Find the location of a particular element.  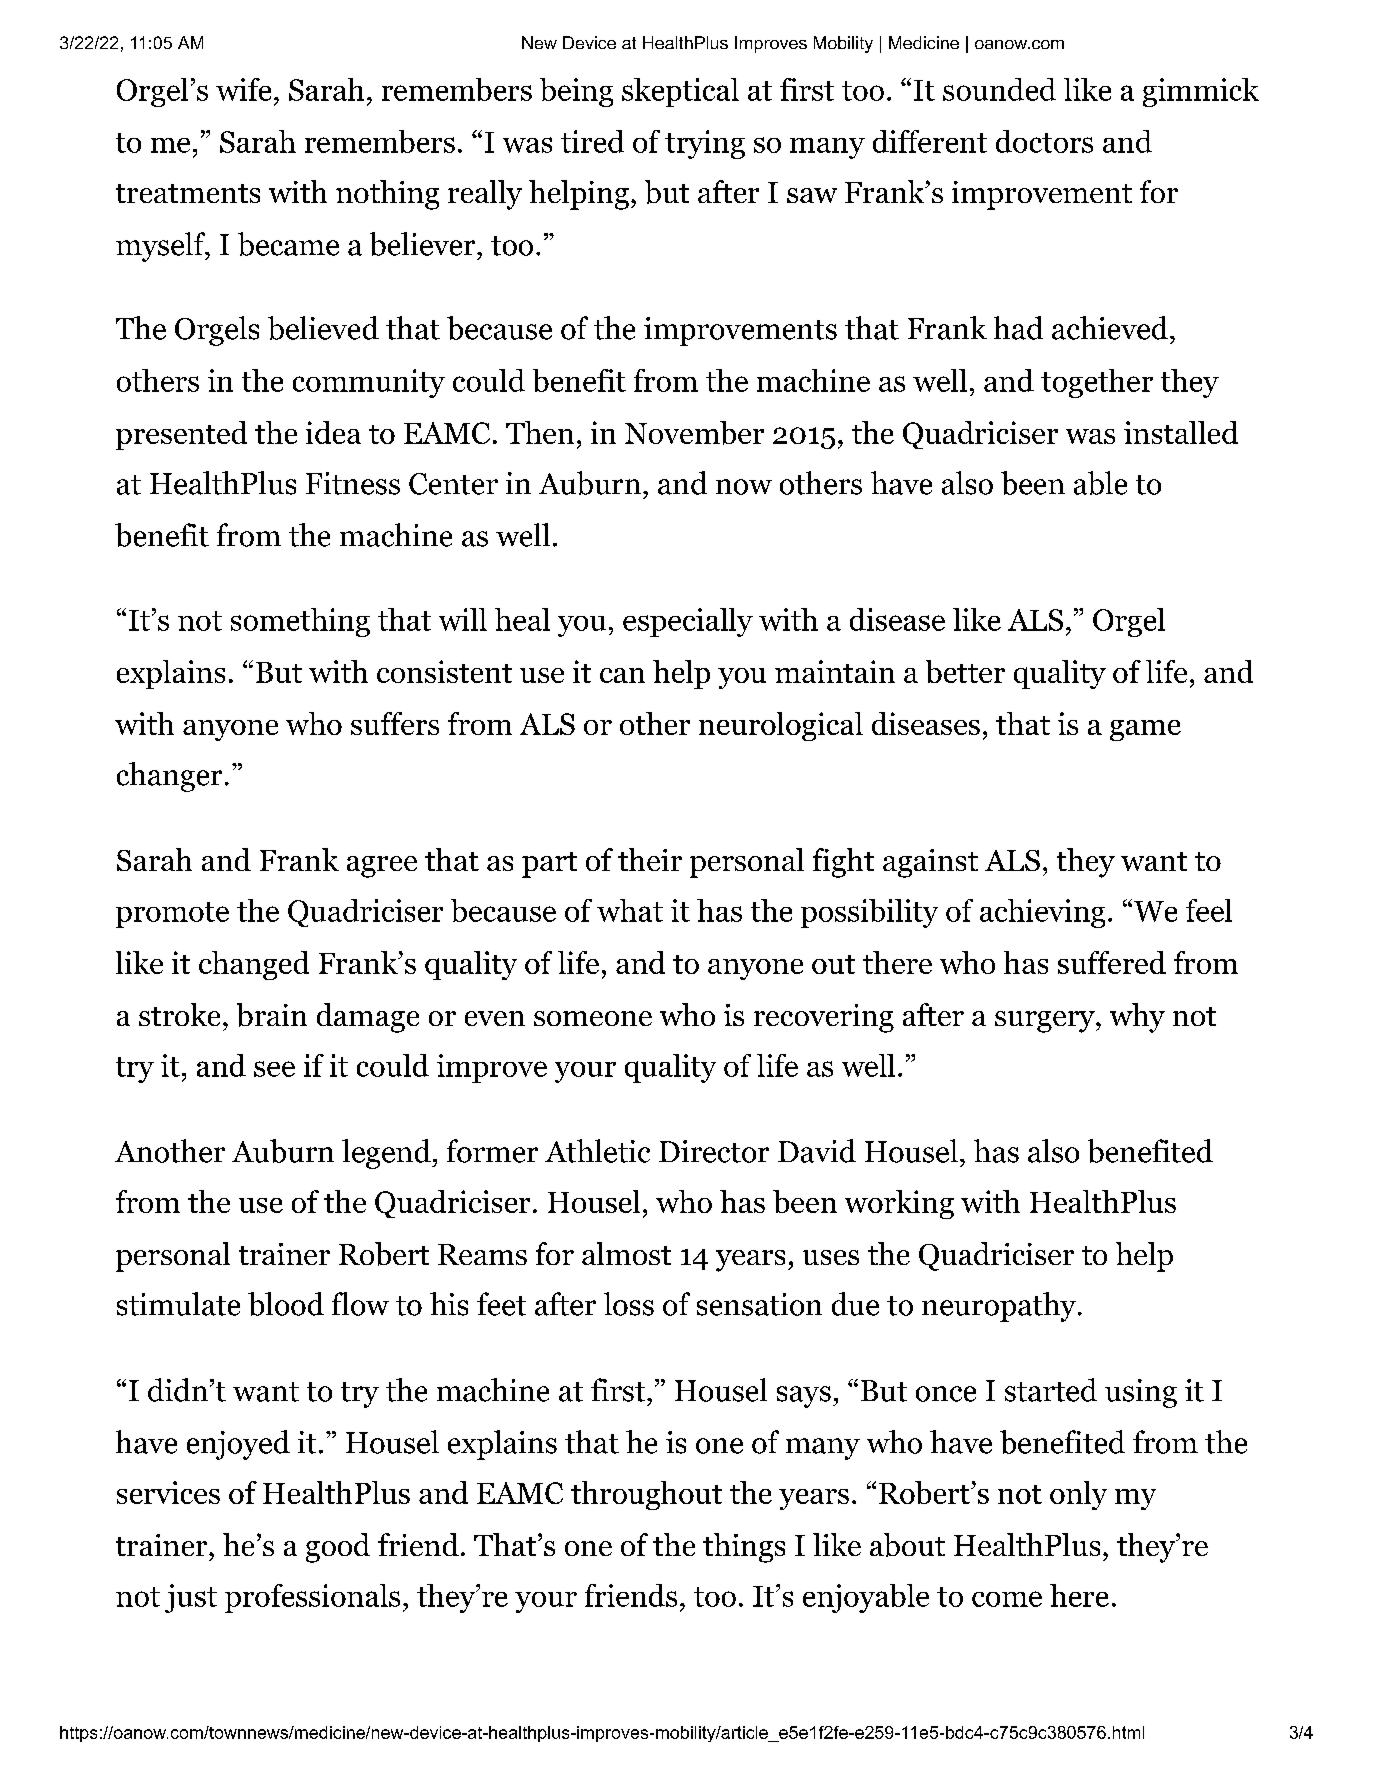

installed is located at coordinates (1181, 432).
